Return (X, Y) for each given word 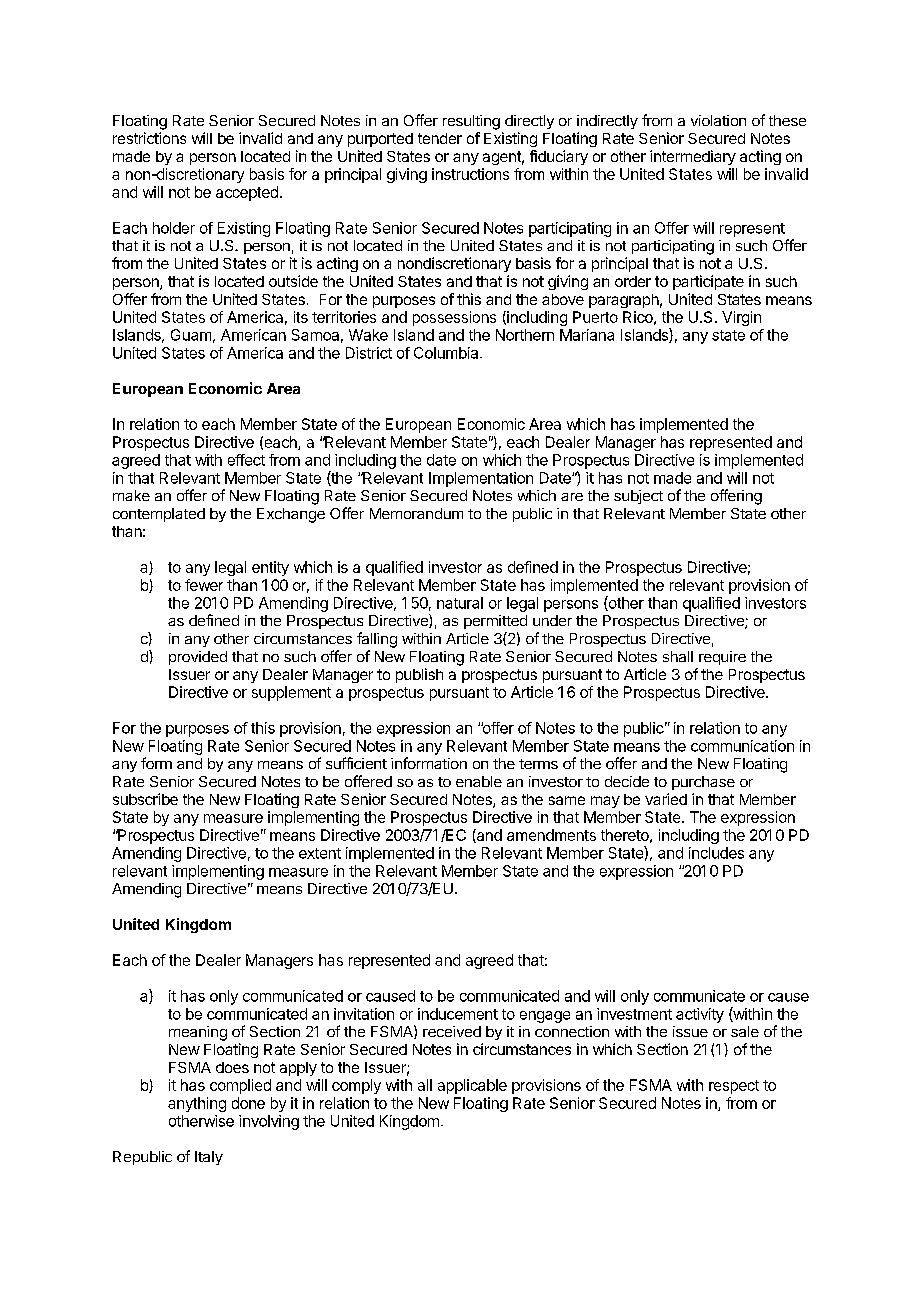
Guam (191, 335)
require (722, 658)
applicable (472, 1086)
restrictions (149, 138)
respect (734, 1087)
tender (440, 138)
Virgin (741, 318)
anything (197, 1104)
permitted (495, 622)
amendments (551, 835)
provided (198, 658)
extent (320, 853)
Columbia (447, 353)
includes (716, 853)
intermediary (693, 157)
